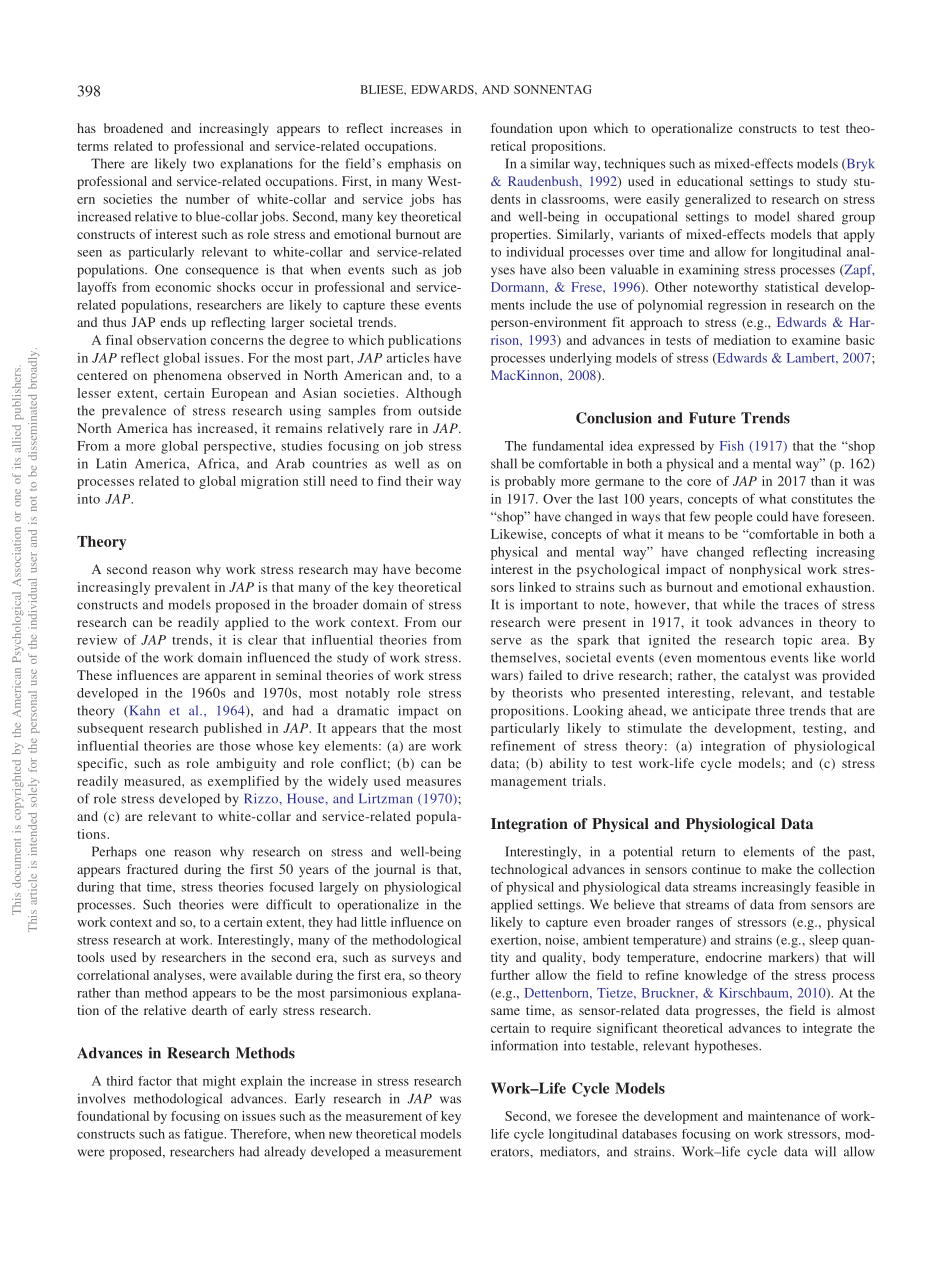 Image resolution: width=952 pixels, height=1270 pixels. I want to click on topic, so click(797, 641).
